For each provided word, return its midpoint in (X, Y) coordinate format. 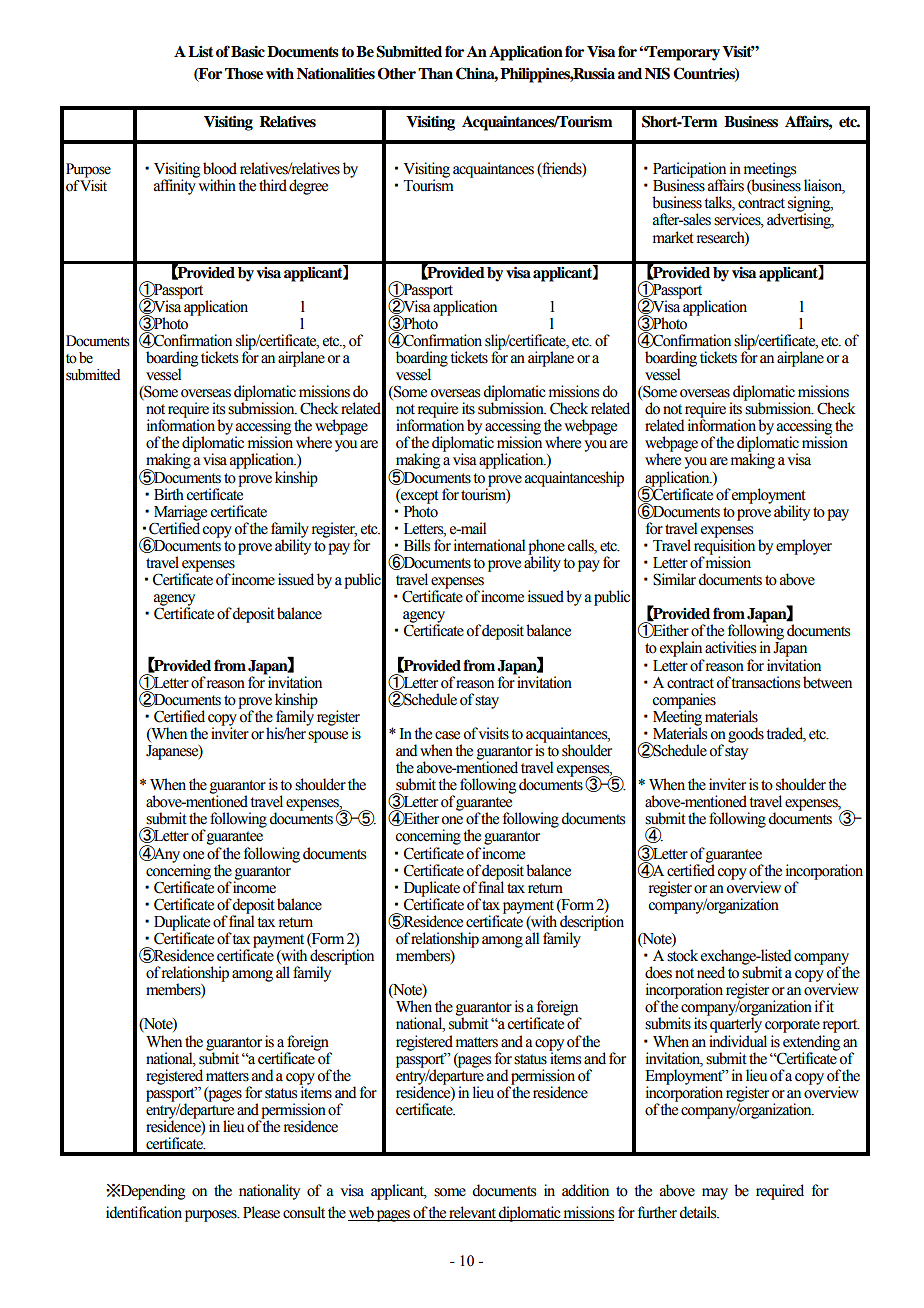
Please (261, 1212)
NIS (657, 73)
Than (435, 73)
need (711, 972)
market (673, 237)
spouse (328, 737)
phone (546, 548)
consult (304, 1212)
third (273, 185)
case (447, 735)
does (658, 972)
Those (244, 74)
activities (730, 647)
